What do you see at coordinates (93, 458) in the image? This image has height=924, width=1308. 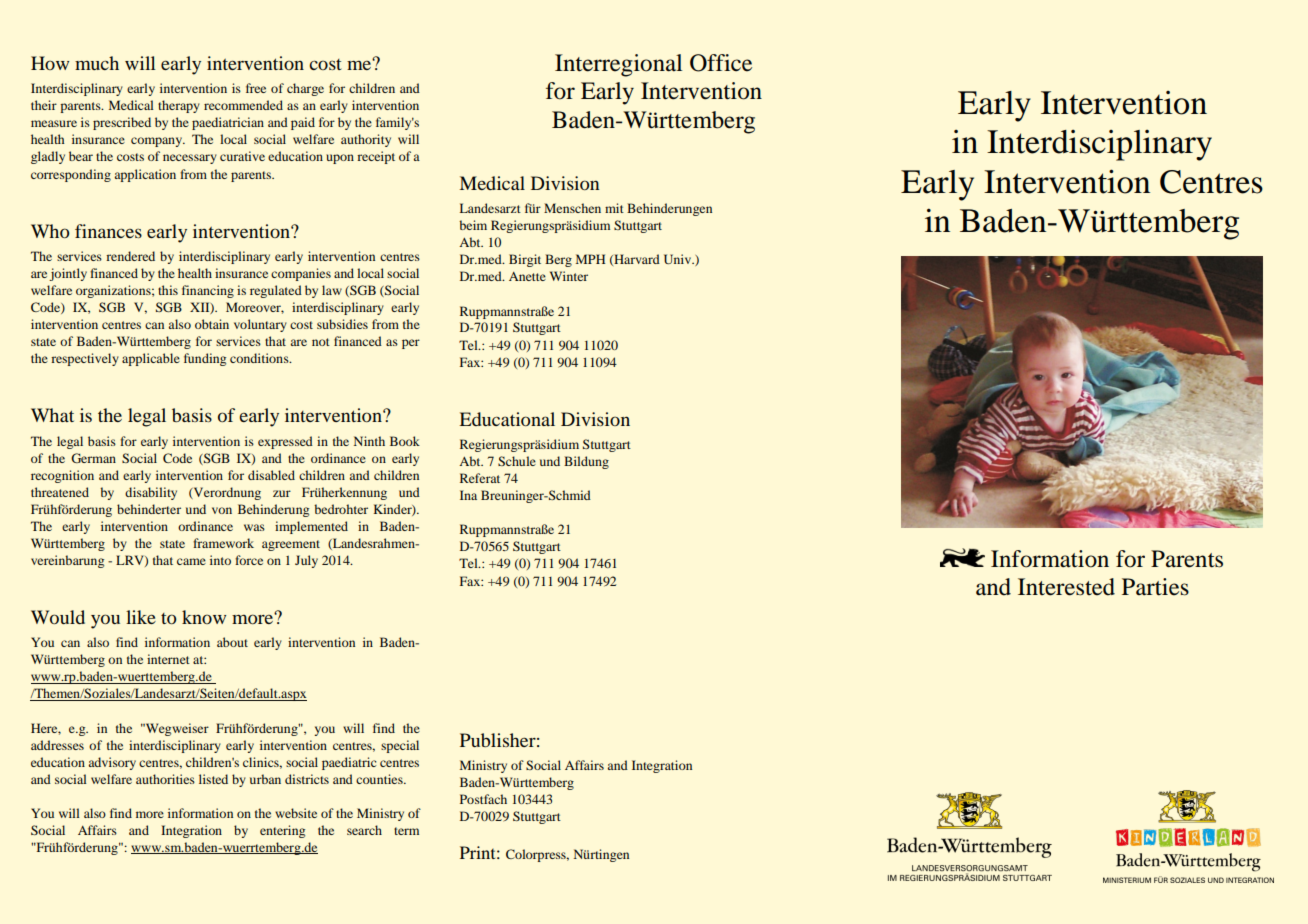 I see `German` at bounding box center [93, 458].
